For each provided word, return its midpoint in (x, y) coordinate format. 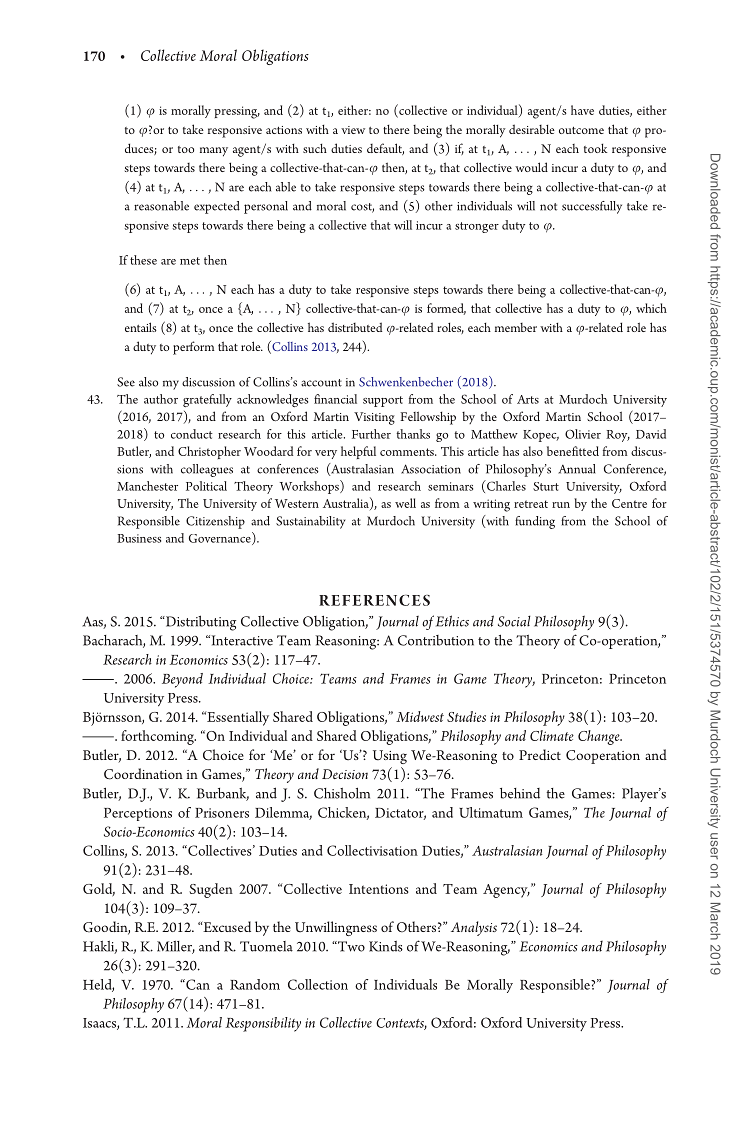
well (405, 503)
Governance (221, 538)
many (214, 152)
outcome (581, 130)
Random (255, 984)
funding (535, 522)
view (353, 130)
